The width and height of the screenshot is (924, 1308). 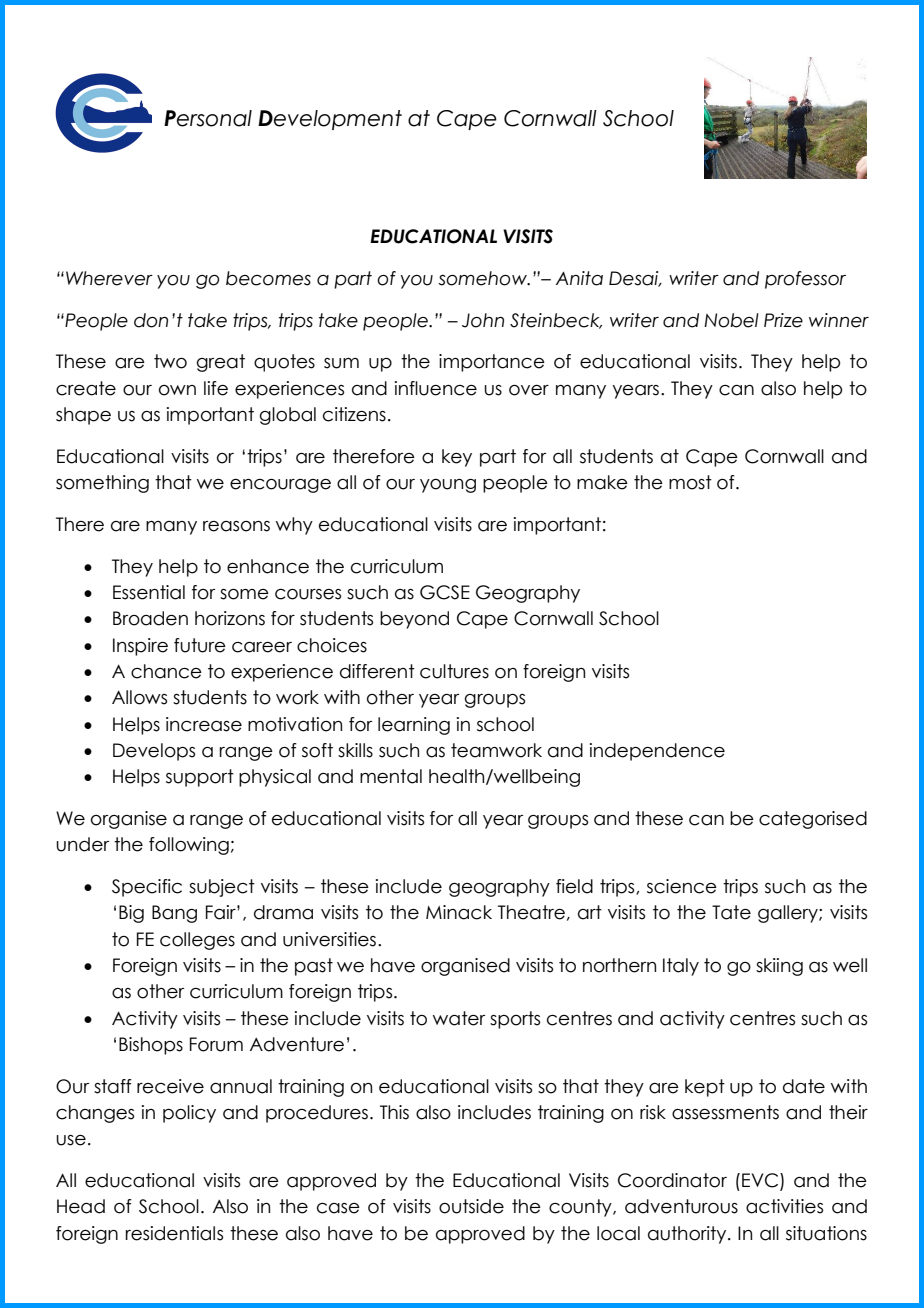 I want to click on Development, so click(x=330, y=120).
